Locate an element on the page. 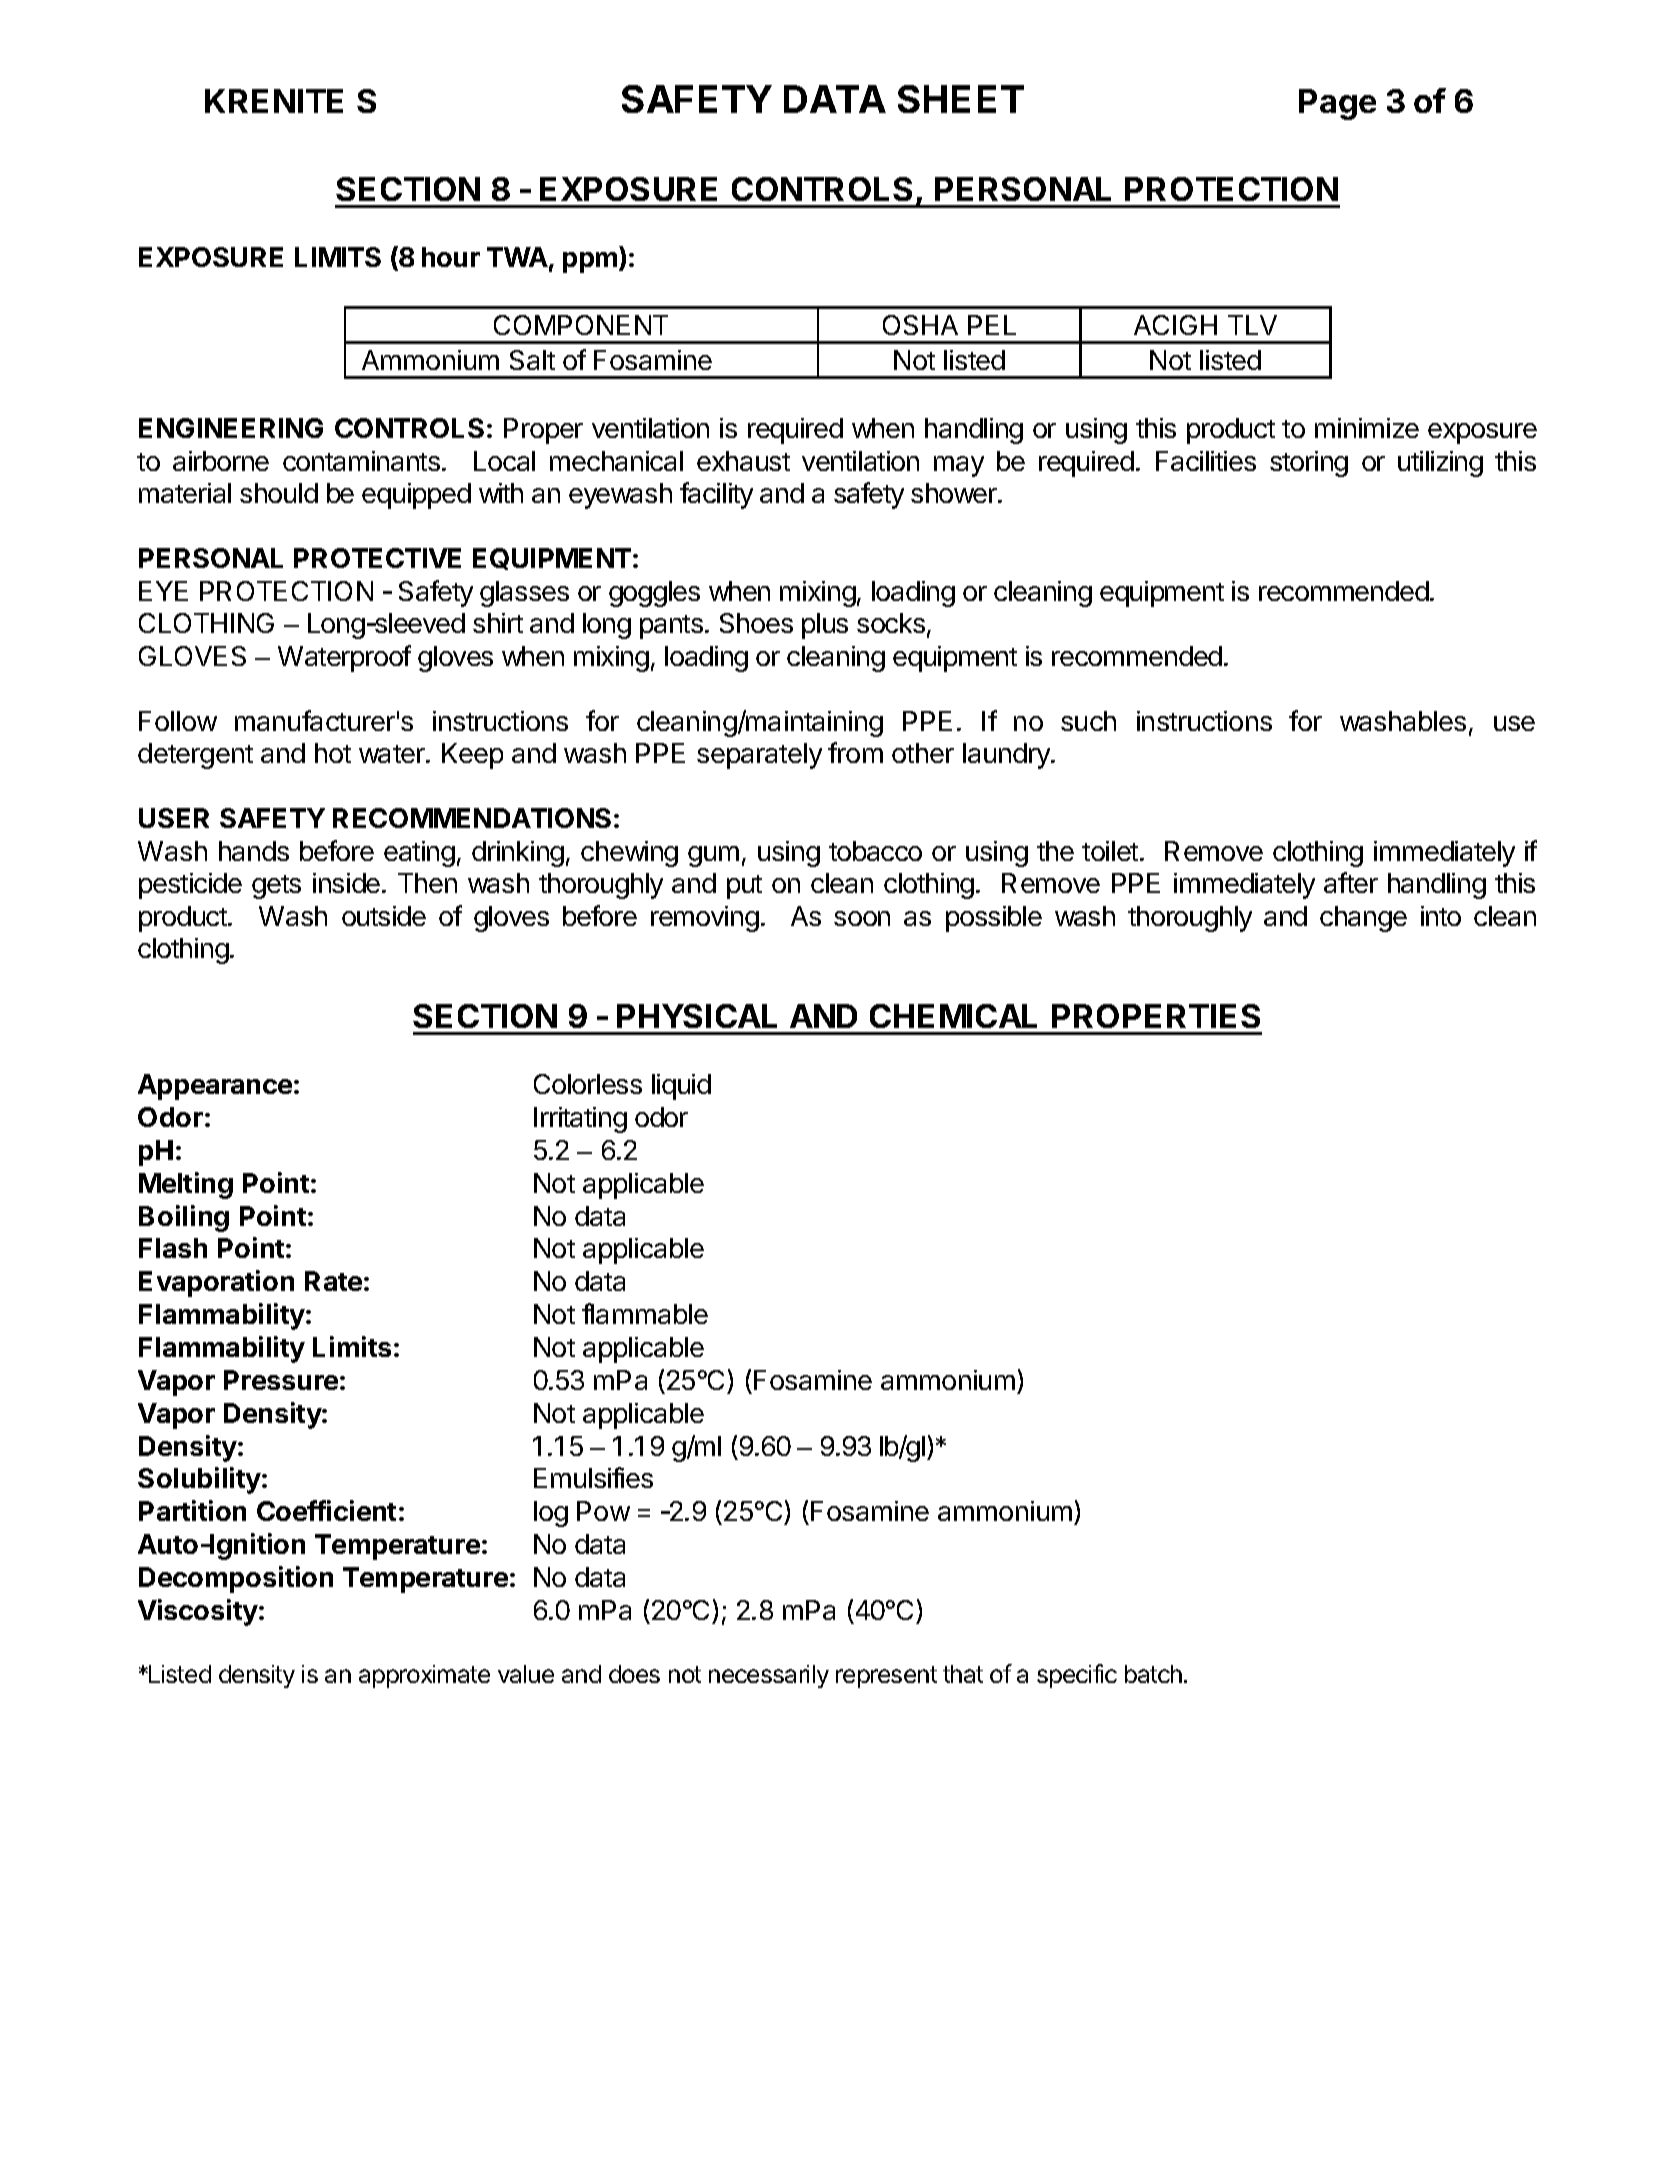  Decomposition is located at coordinates (236, 1579).
